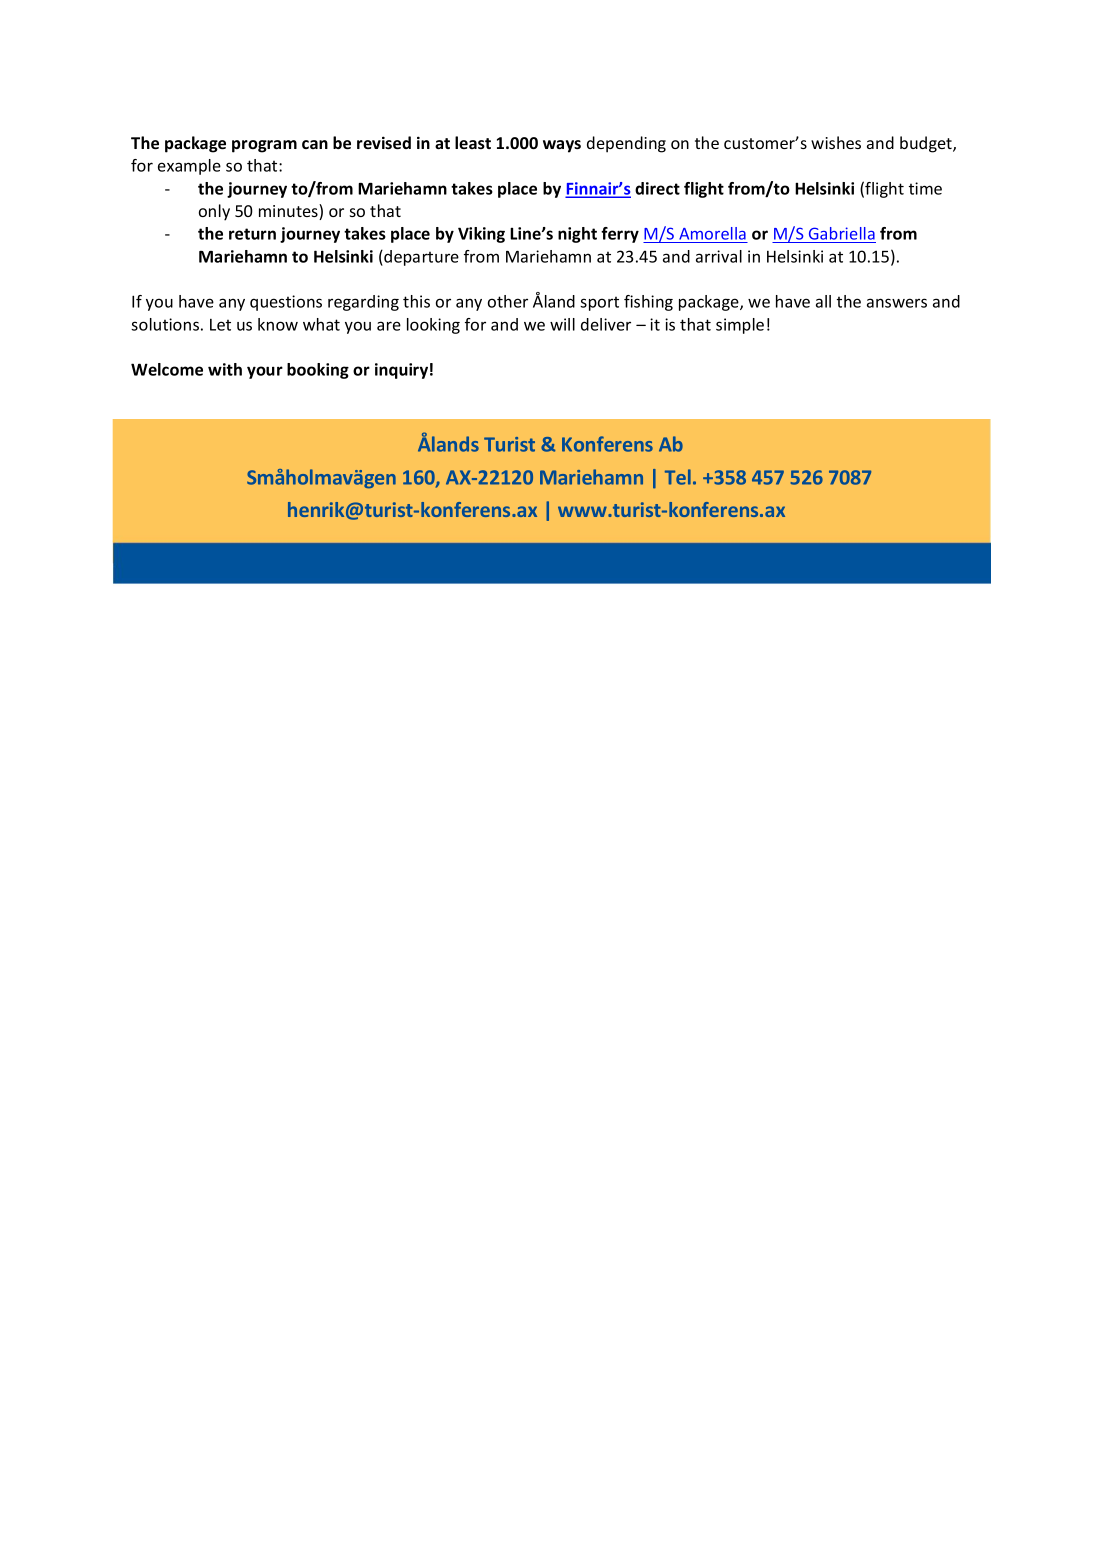 This image has width=1104, height=1563. I want to click on ways, so click(562, 146).
